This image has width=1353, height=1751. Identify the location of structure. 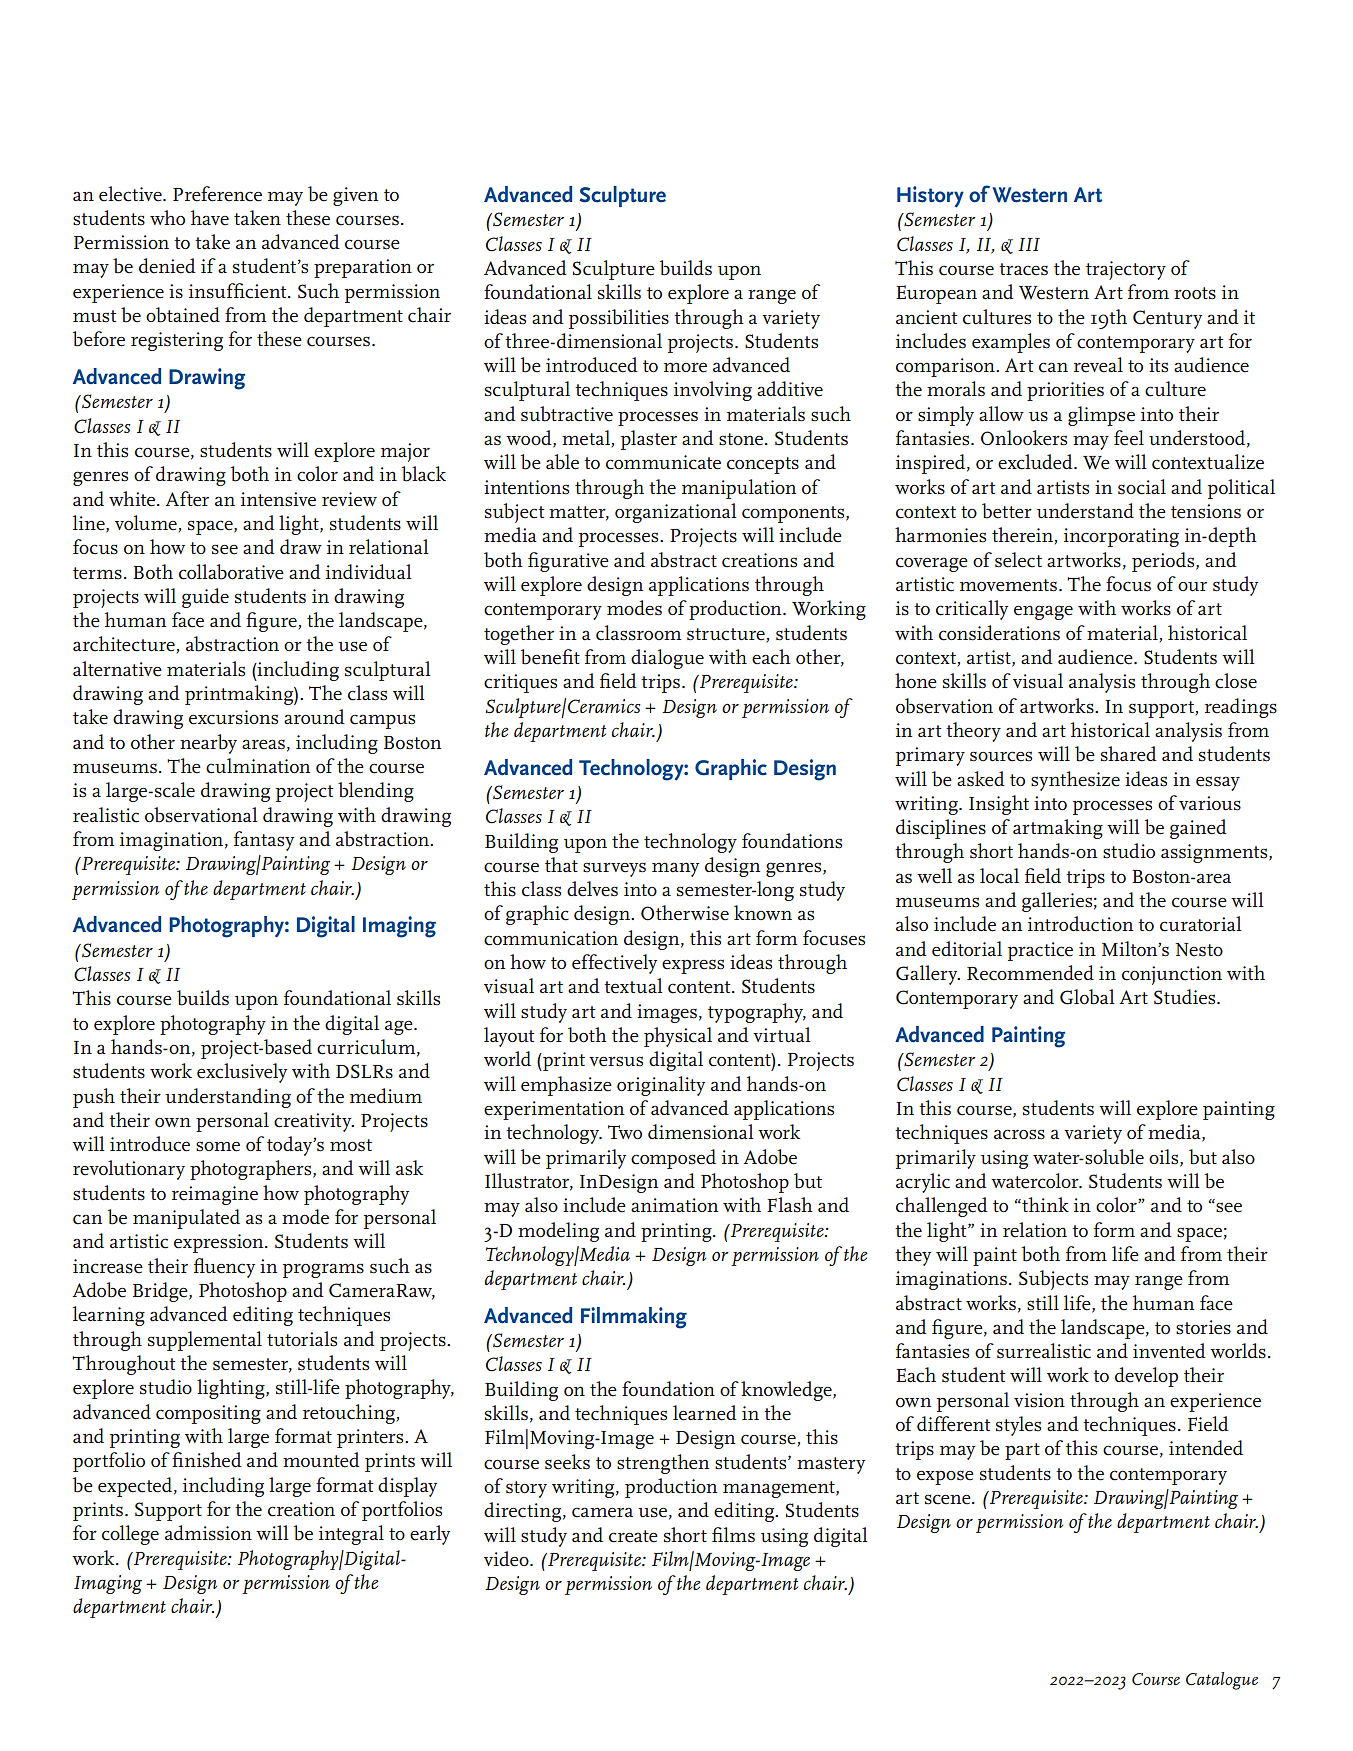
(726, 634).
